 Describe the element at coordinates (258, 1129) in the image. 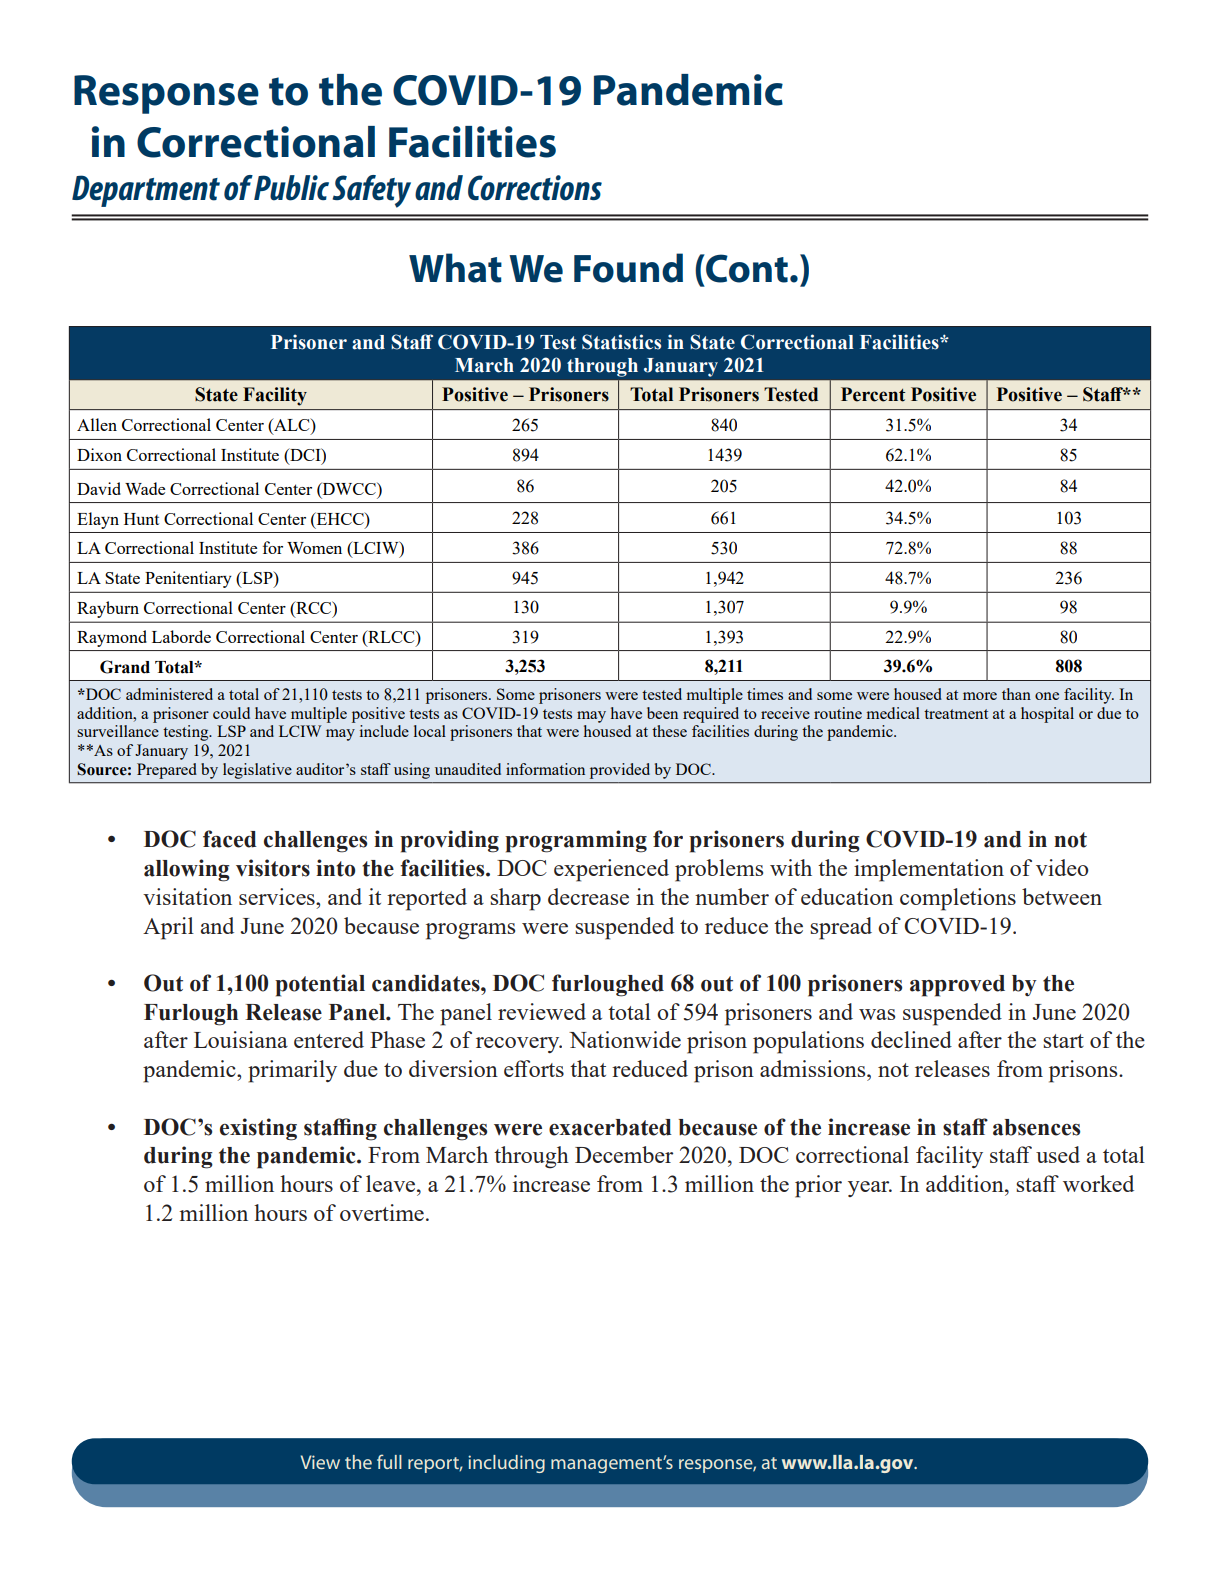

I see `existing` at that location.
